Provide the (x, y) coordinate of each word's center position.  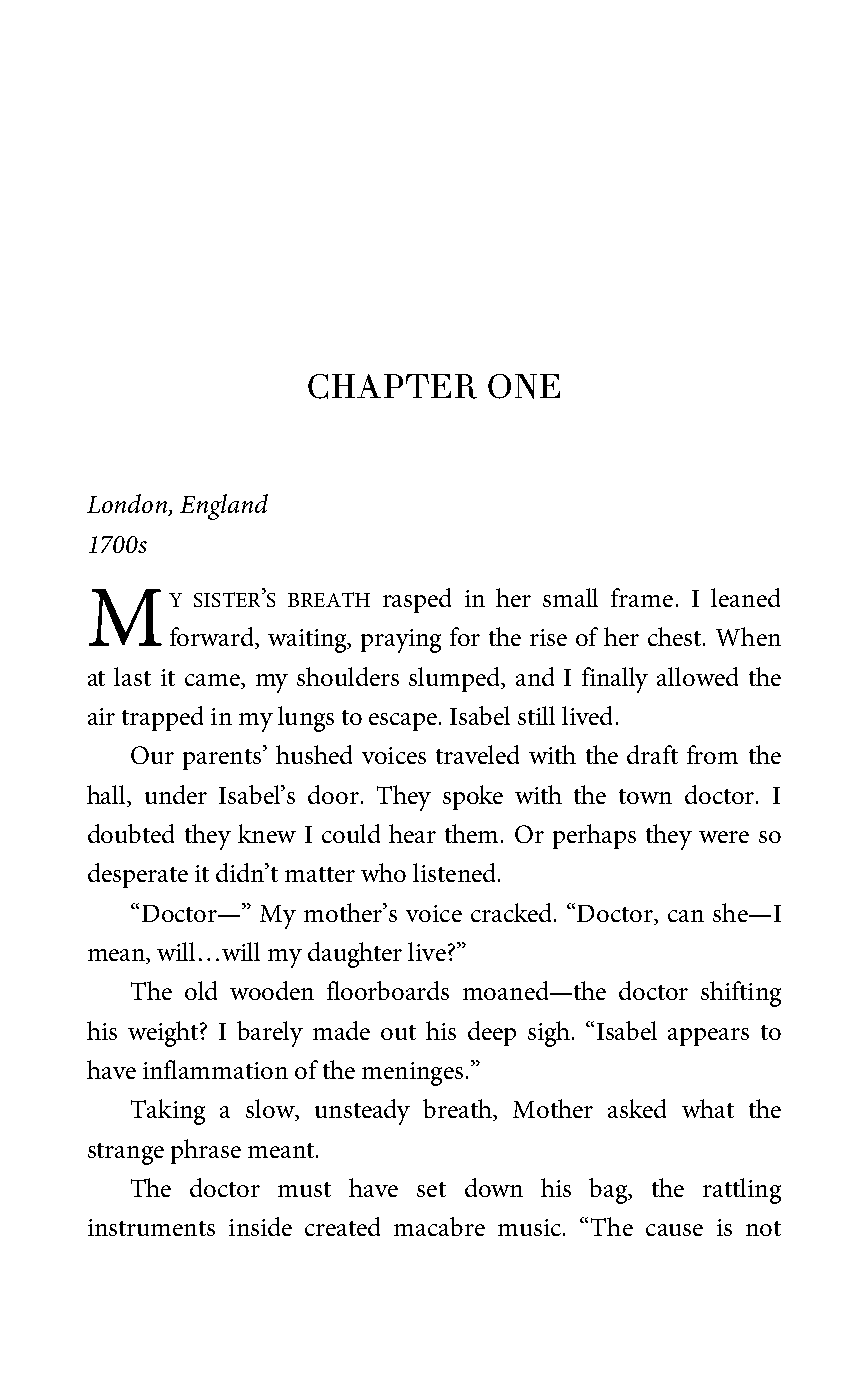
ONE (524, 386)
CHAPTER (392, 386)
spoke (473, 797)
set (431, 1189)
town (645, 796)
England (224, 507)
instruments (151, 1227)
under (176, 794)
